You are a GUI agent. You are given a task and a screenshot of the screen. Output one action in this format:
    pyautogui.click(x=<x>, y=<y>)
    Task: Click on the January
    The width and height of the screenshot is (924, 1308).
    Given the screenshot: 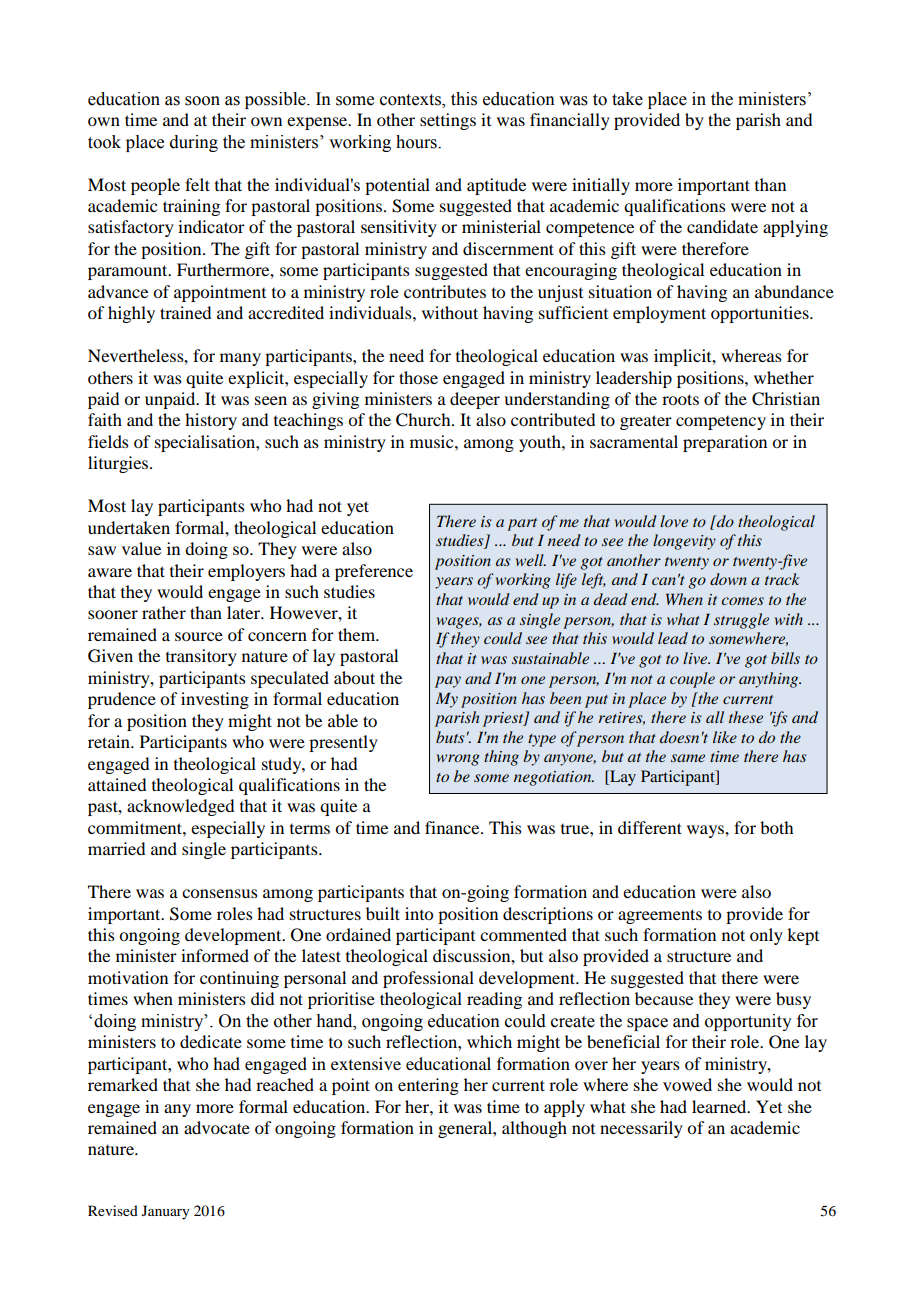 What is the action you would take?
    pyautogui.click(x=165, y=1212)
